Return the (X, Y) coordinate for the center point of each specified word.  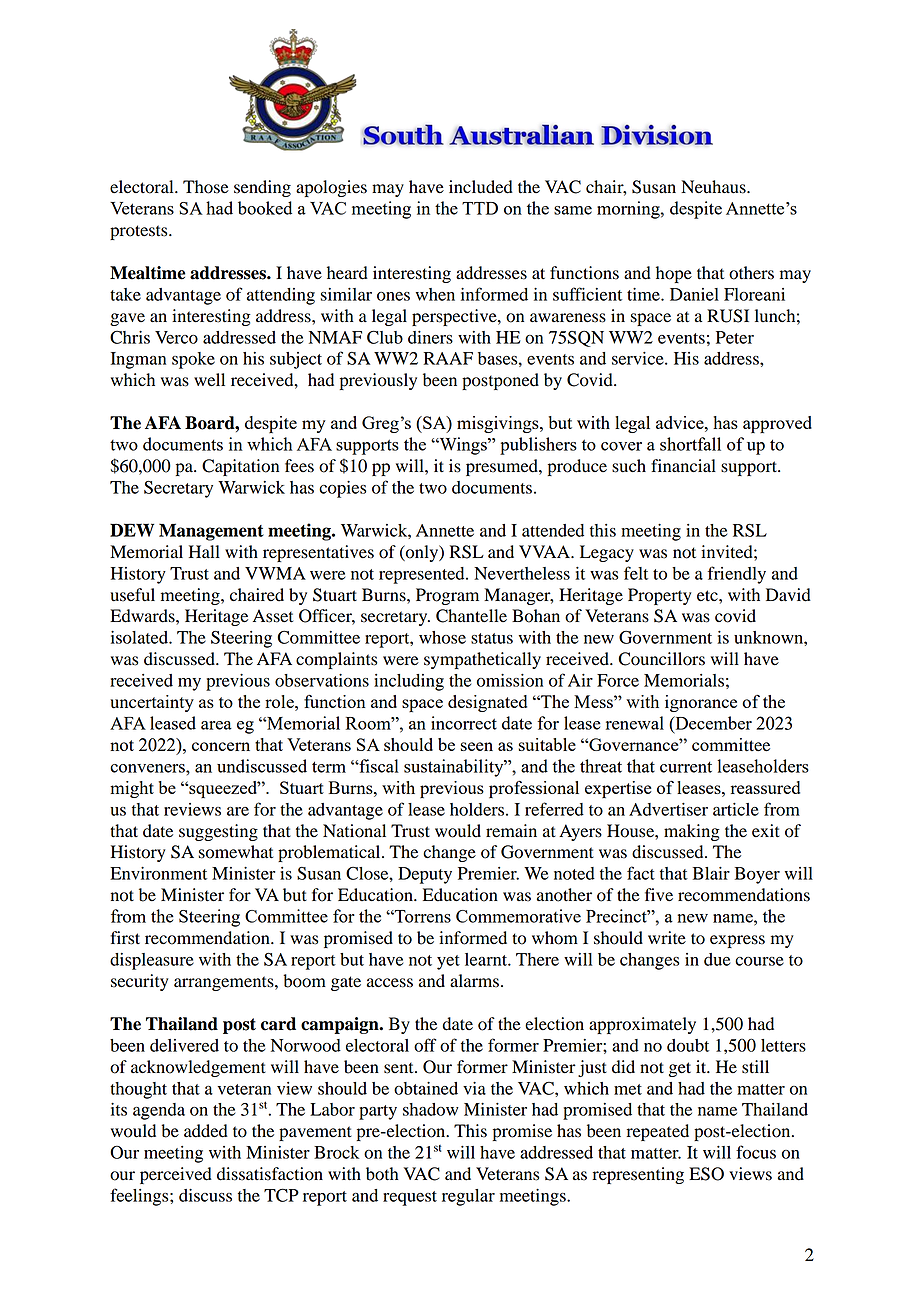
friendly (737, 575)
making (692, 832)
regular (468, 1197)
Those (206, 187)
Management (211, 532)
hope (674, 274)
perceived (176, 1175)
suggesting (218, 832)
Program (447, 596)
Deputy (425, 875)
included (481, 187)
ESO (706, 1174)
